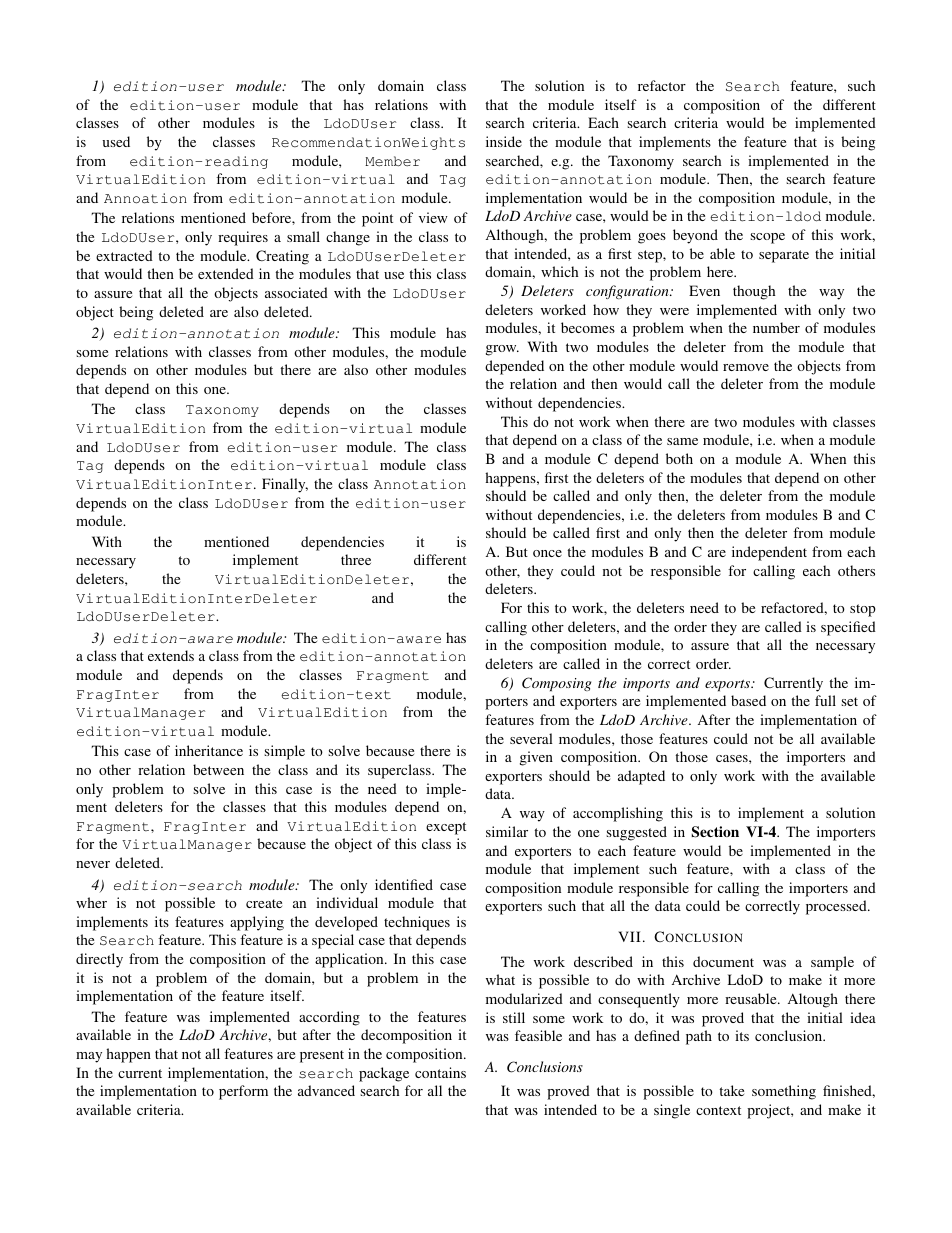 The image size is (952, 1233). I want to click on inside, so click(504, 141).
